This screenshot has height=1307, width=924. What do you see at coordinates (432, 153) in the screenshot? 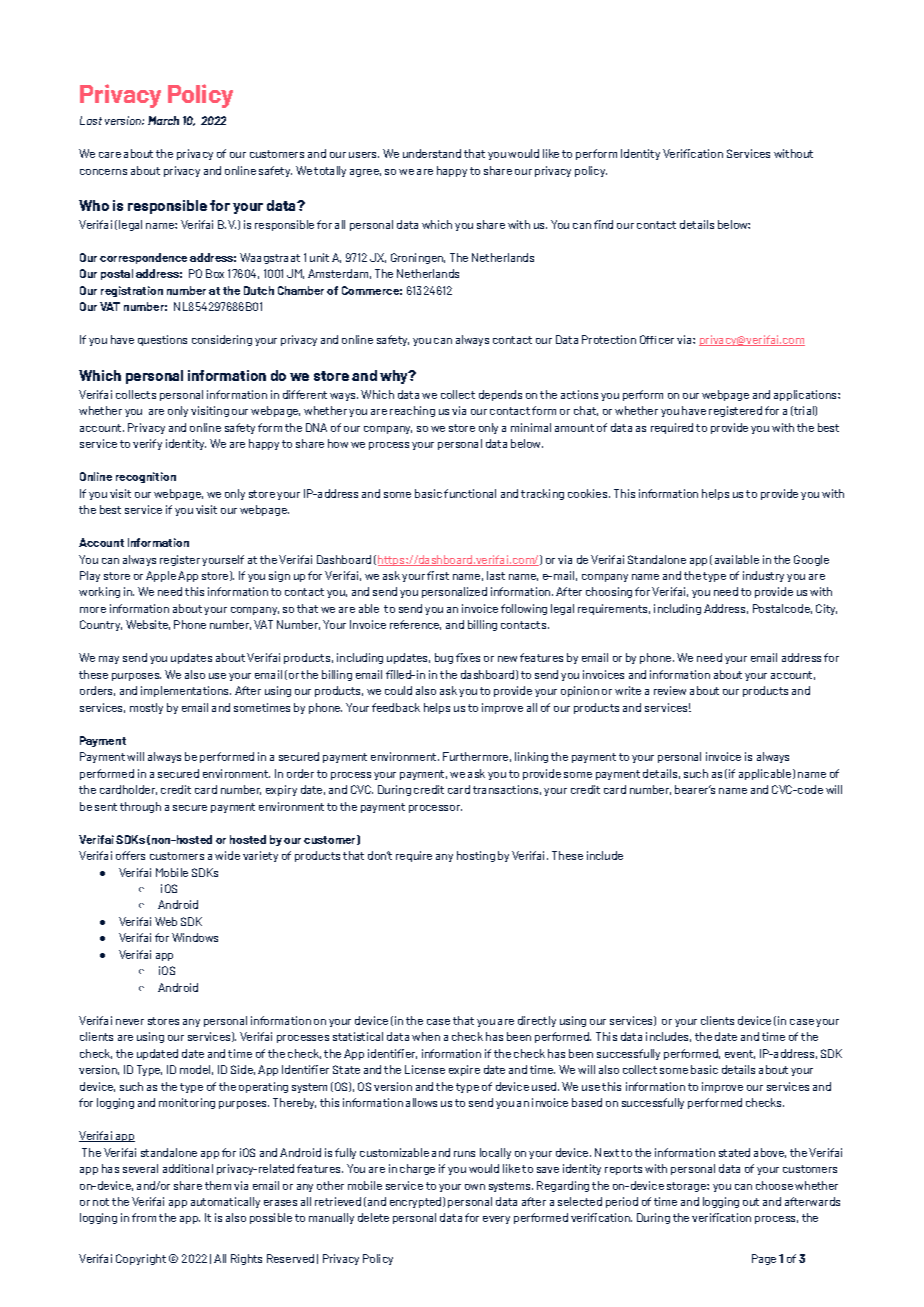
I see `understand` at bounding box center [432, 153].
